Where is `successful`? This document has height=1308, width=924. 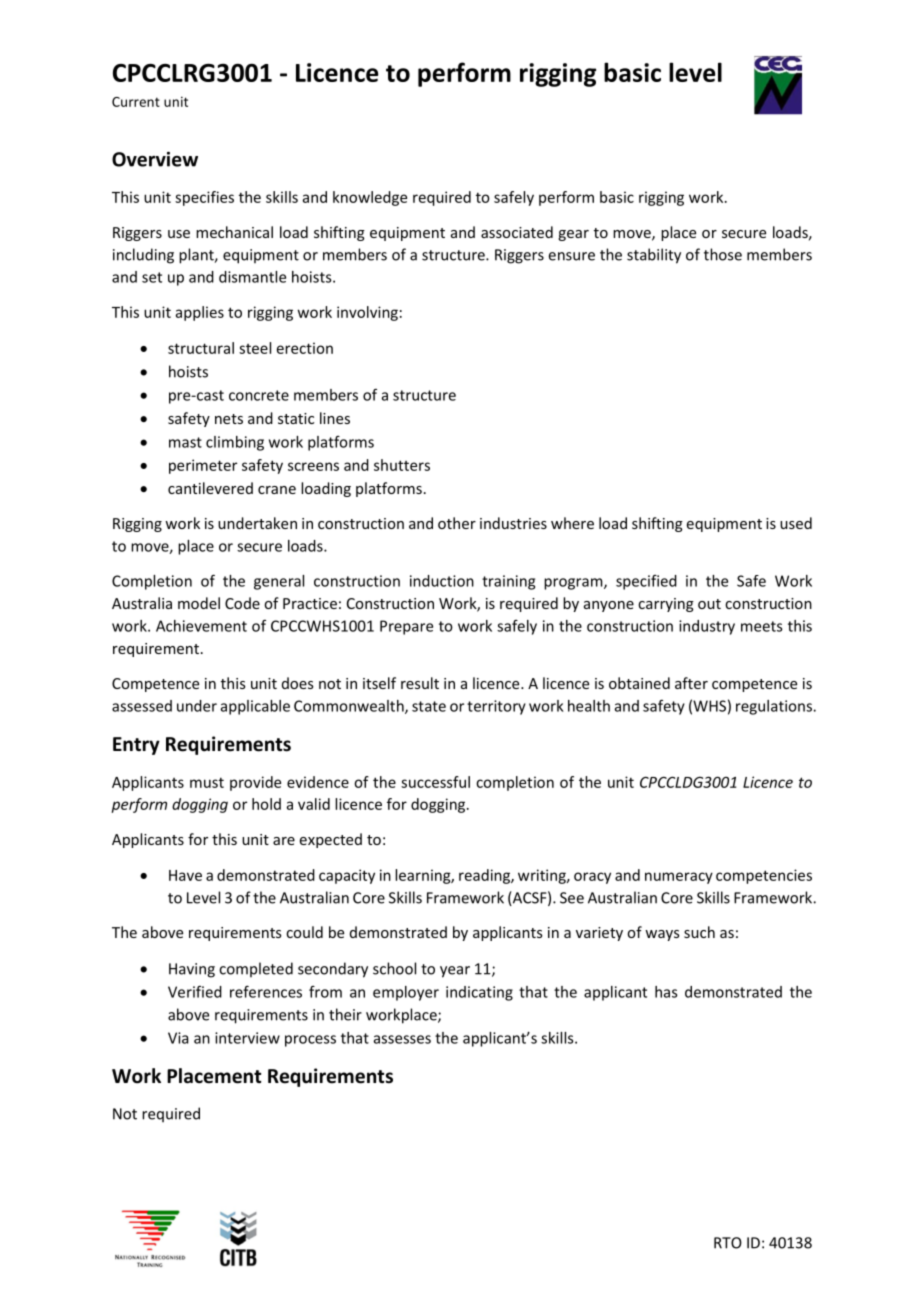
successful is located at coordinates (435, 782).
